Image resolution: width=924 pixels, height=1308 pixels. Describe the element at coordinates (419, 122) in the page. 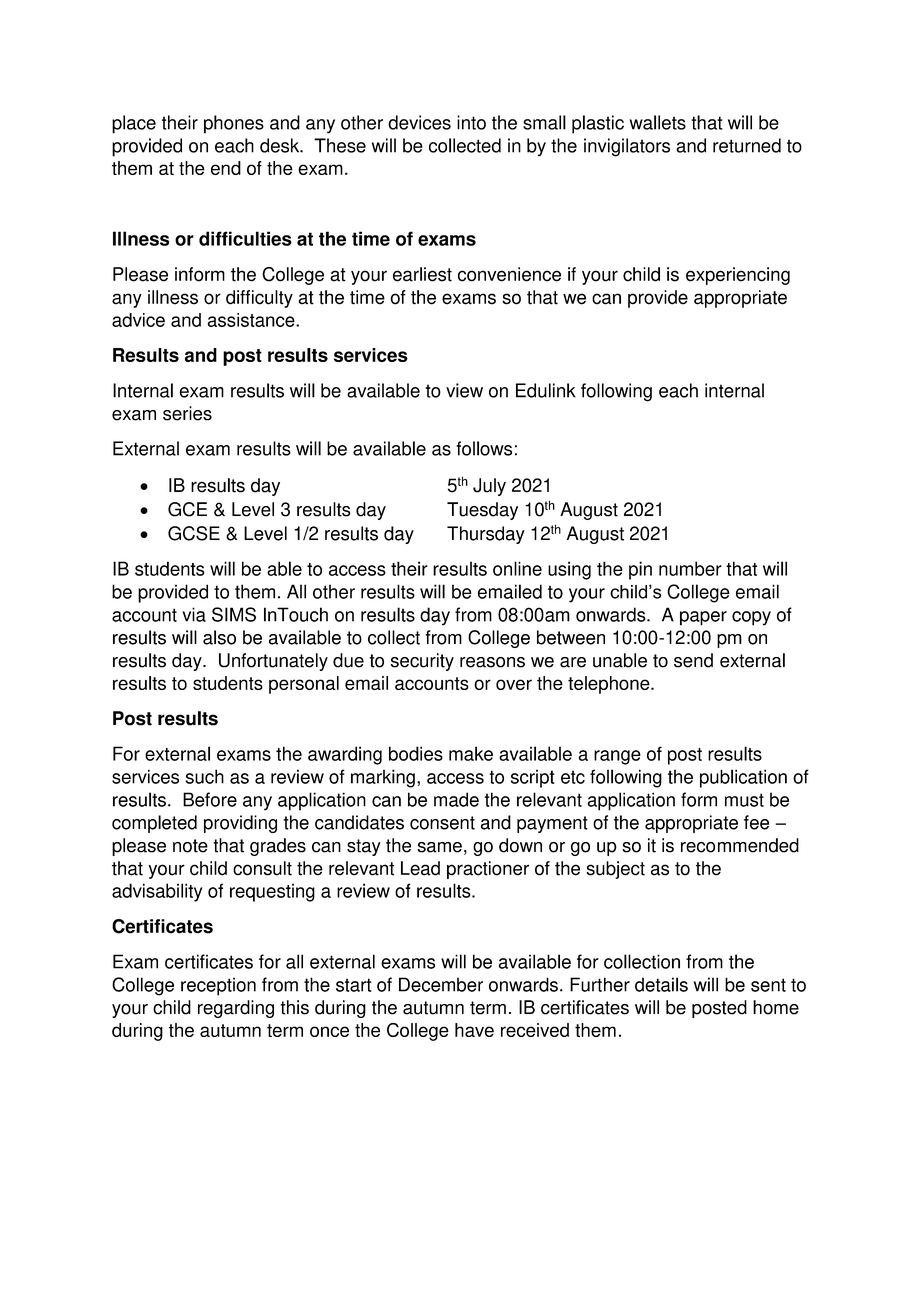

I see `devices` at that location.
